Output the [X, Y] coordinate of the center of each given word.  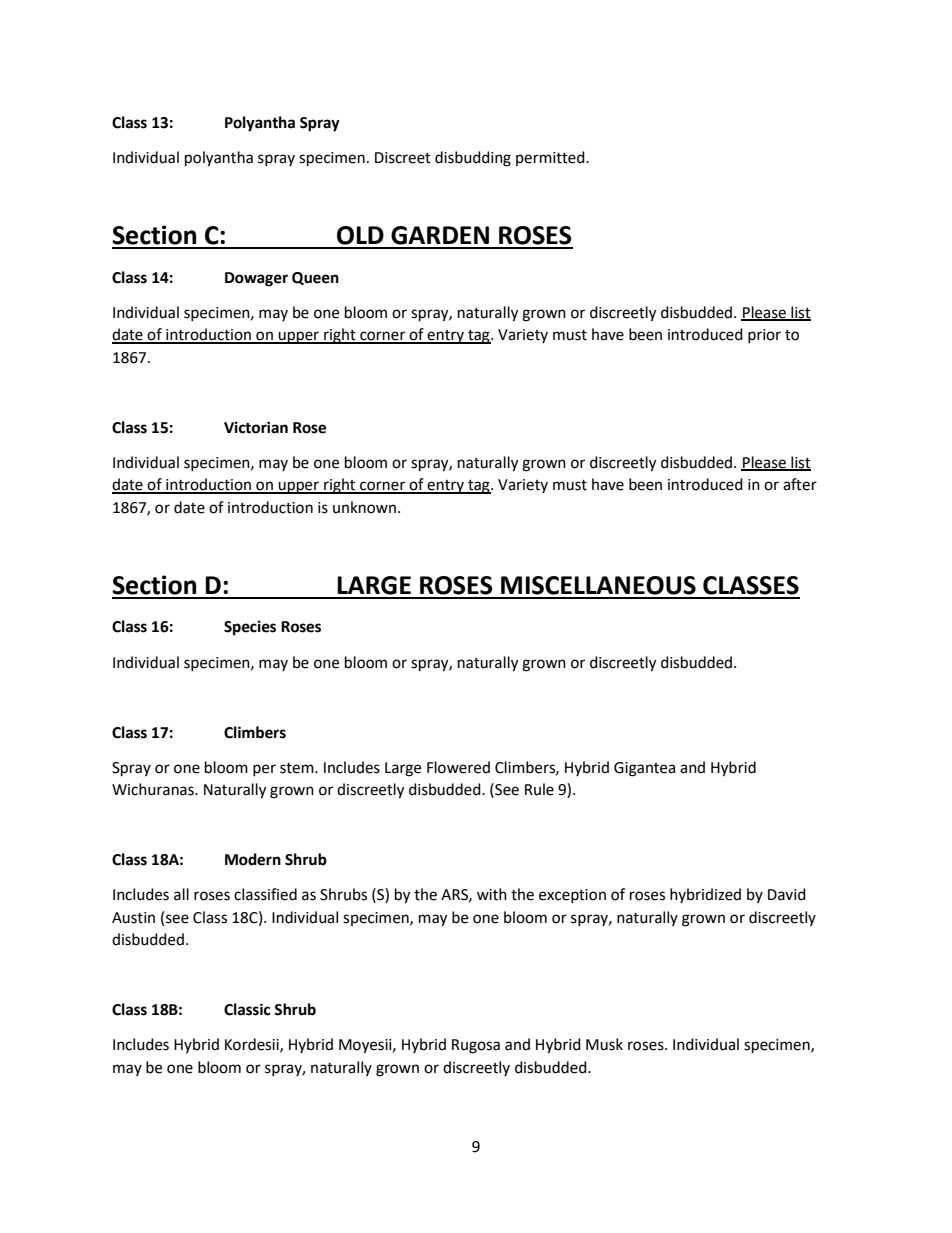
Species [250, 628]
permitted [551, 158]
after [800, 484]
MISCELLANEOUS [598, 585]
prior [764, 336]
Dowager [256, 279]
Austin [133, 918]
